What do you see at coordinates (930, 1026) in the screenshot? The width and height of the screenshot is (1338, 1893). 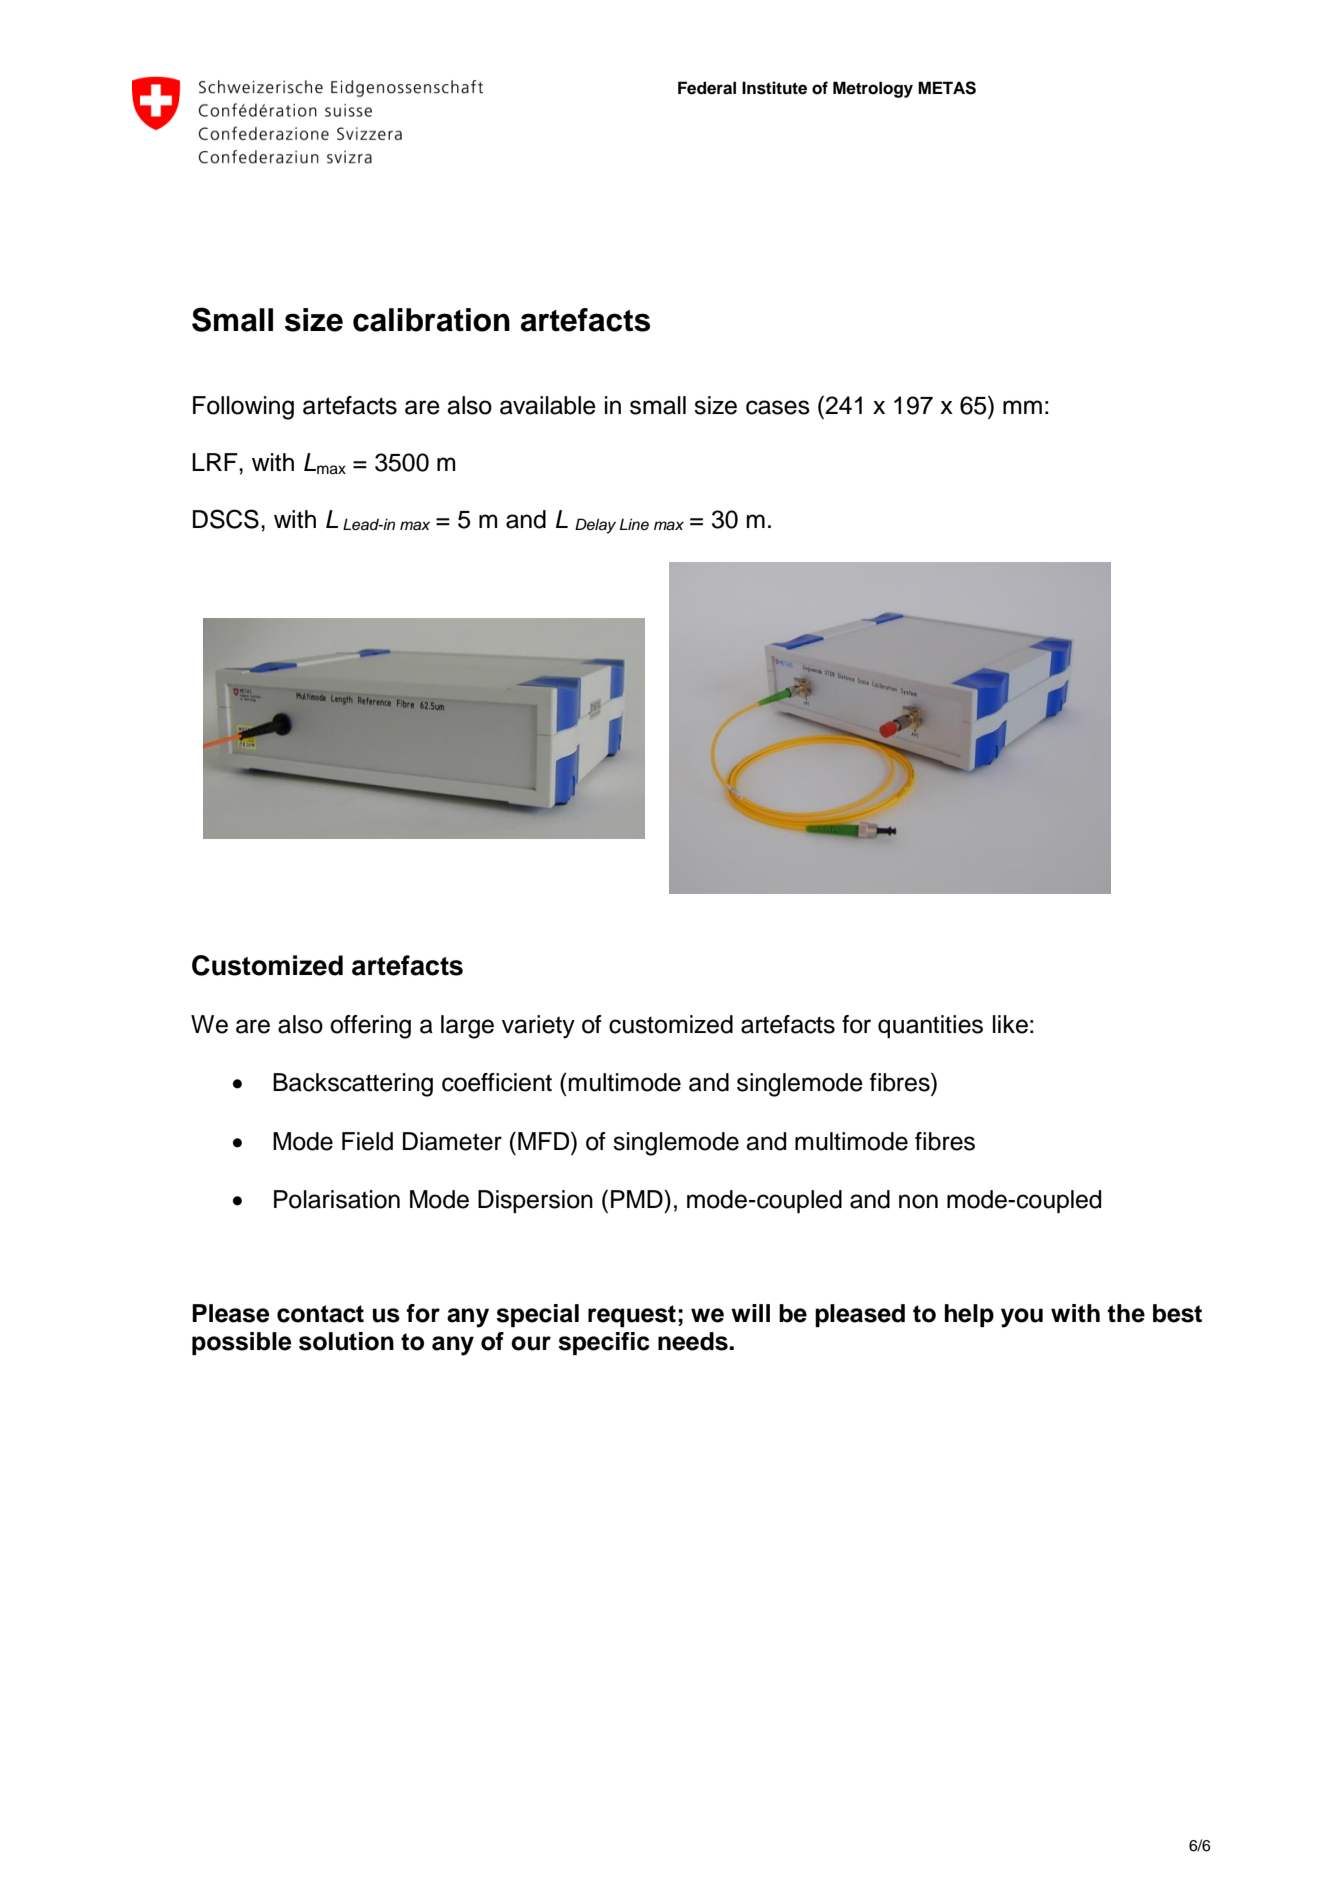 I see `quantities` at bounding box center [930, 1026].
